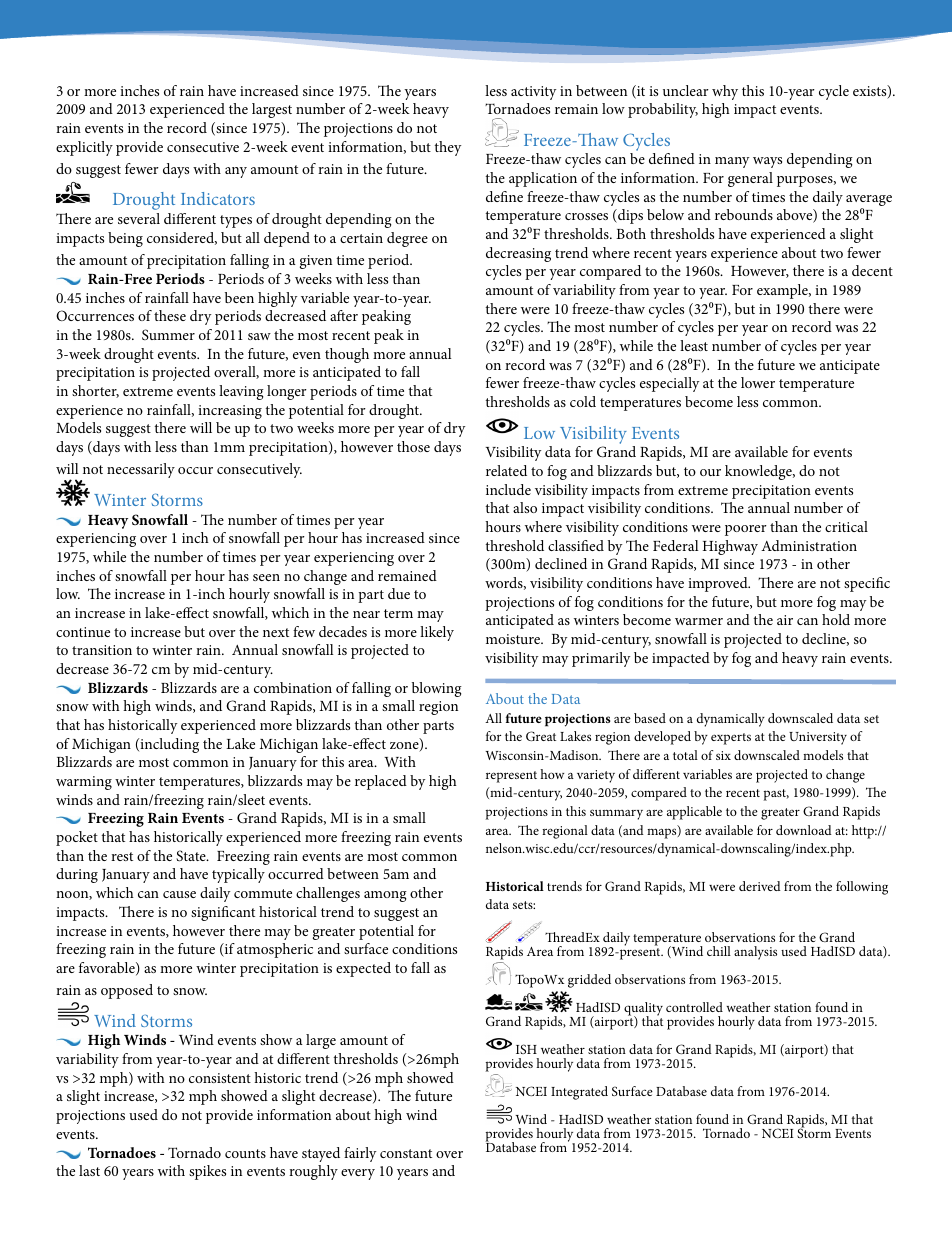 Image resolution: width=952 pixels, height=1233 pixels. I want to click on they, so click(448, 148).
